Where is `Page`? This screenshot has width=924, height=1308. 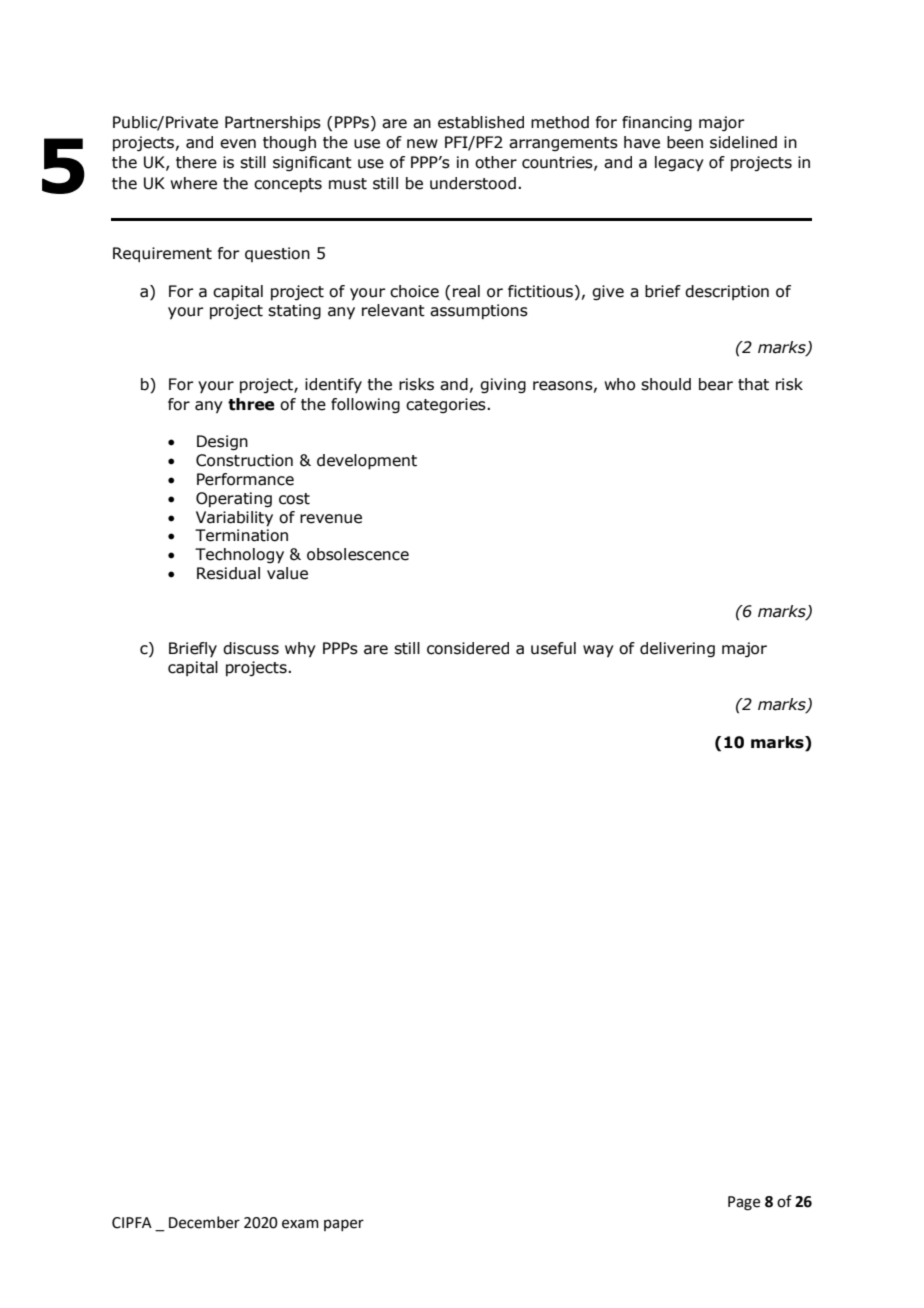 Page is located at coordinates (744, 1203).
